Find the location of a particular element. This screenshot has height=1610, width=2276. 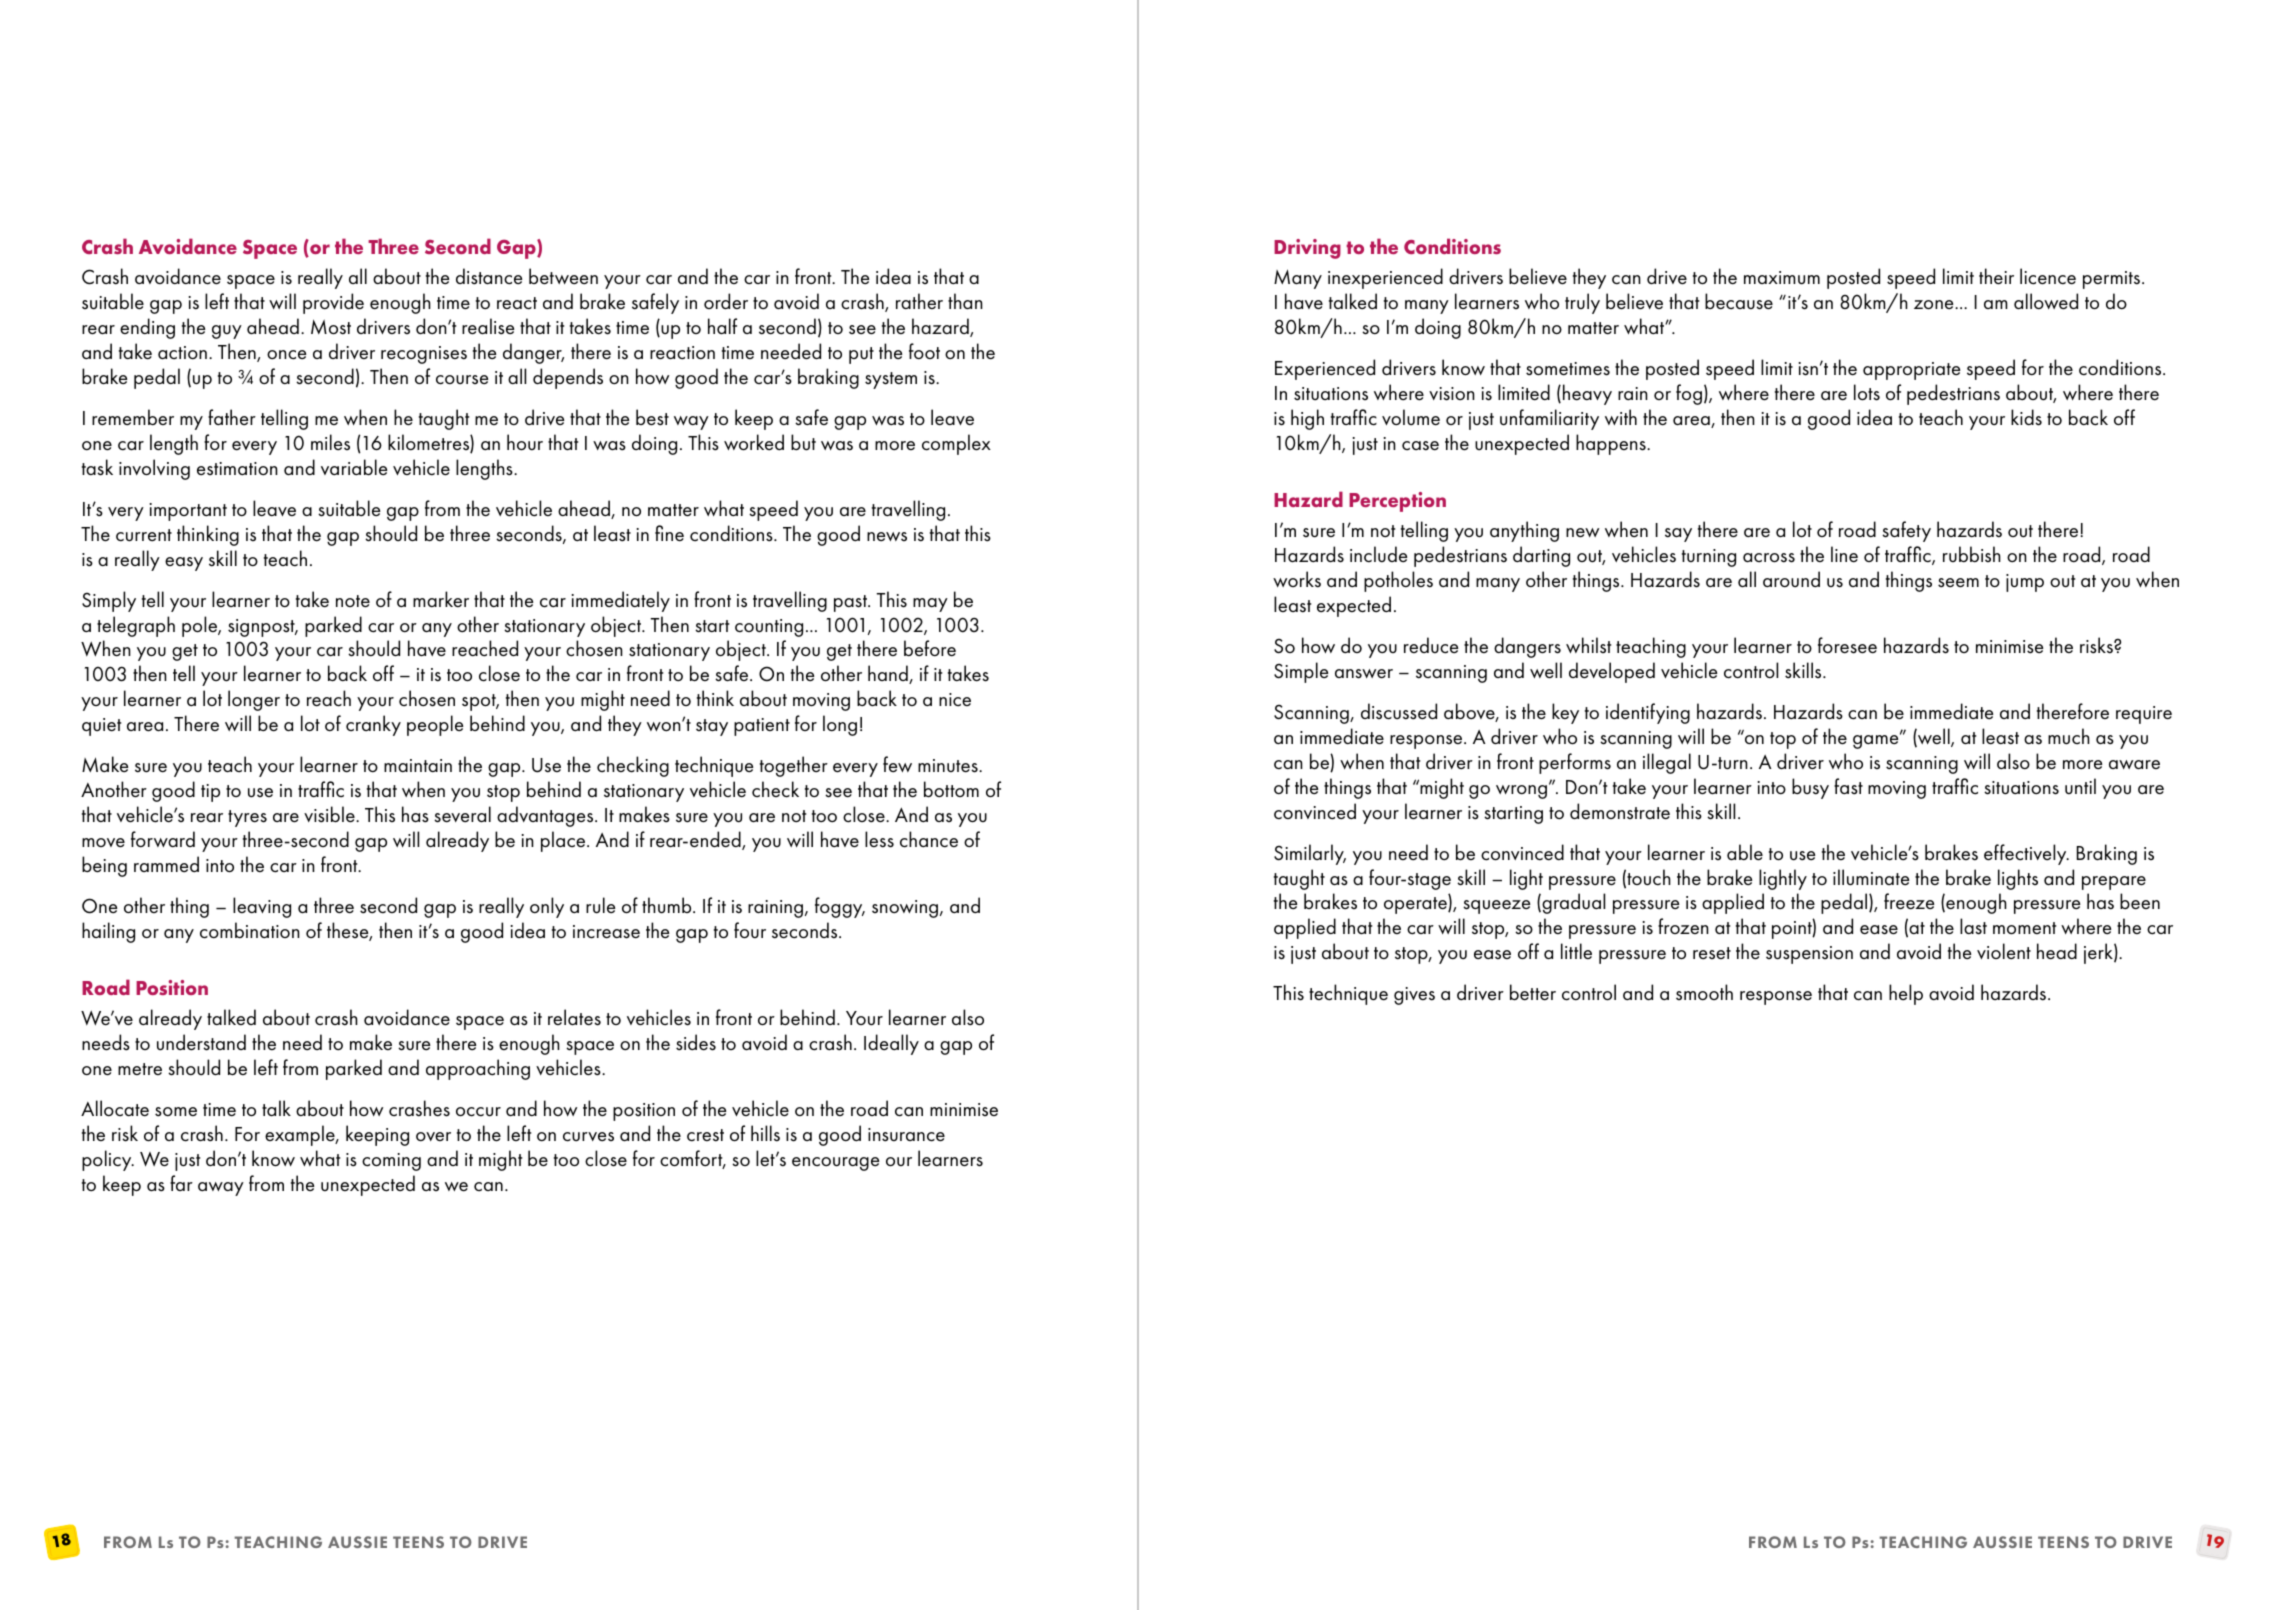

coming is located at coordinates (391, 1162).
